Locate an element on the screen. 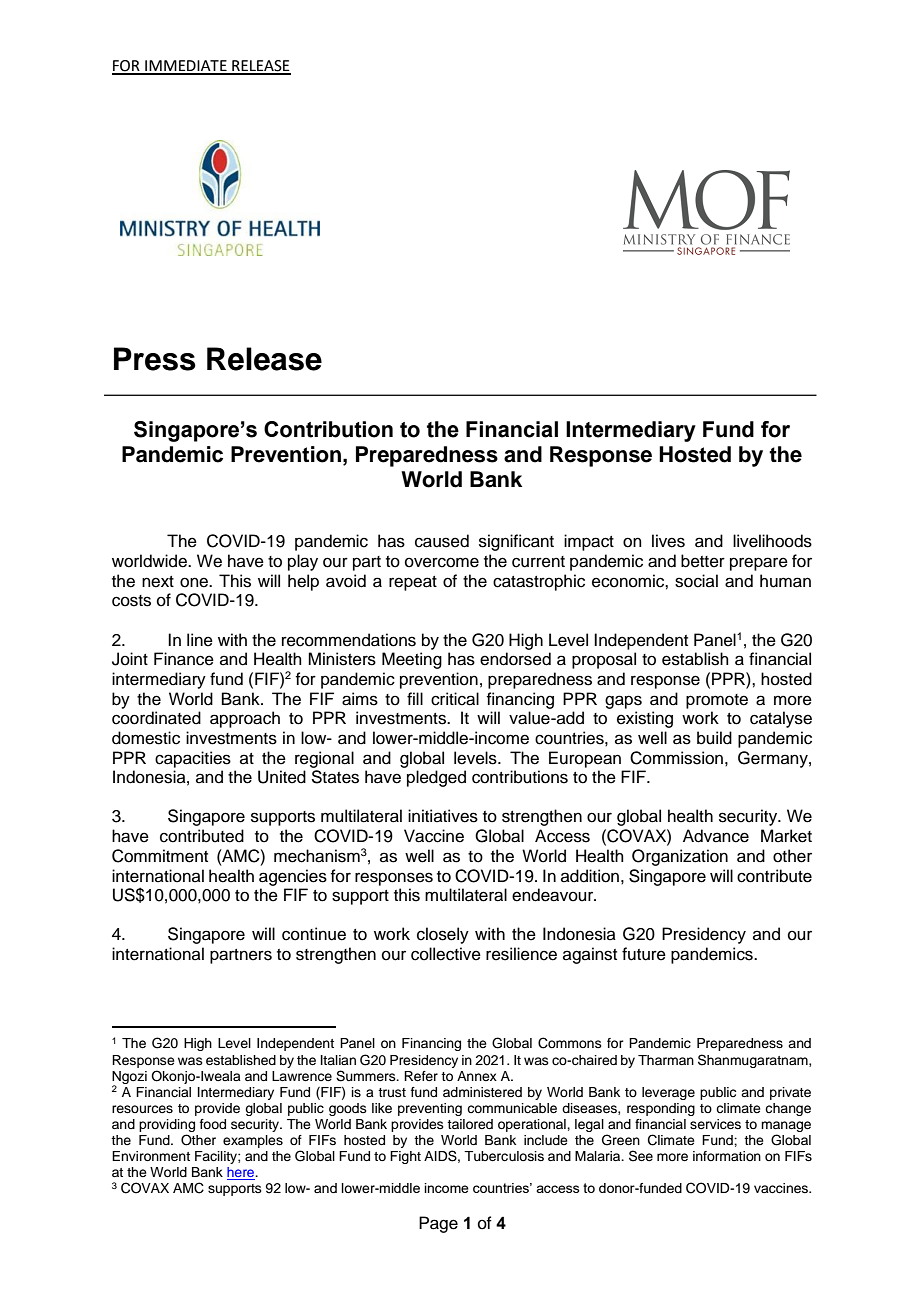 Image resolution: width=924 pixels, height=1308 pixels. next is located at coordinates (158, 582).
